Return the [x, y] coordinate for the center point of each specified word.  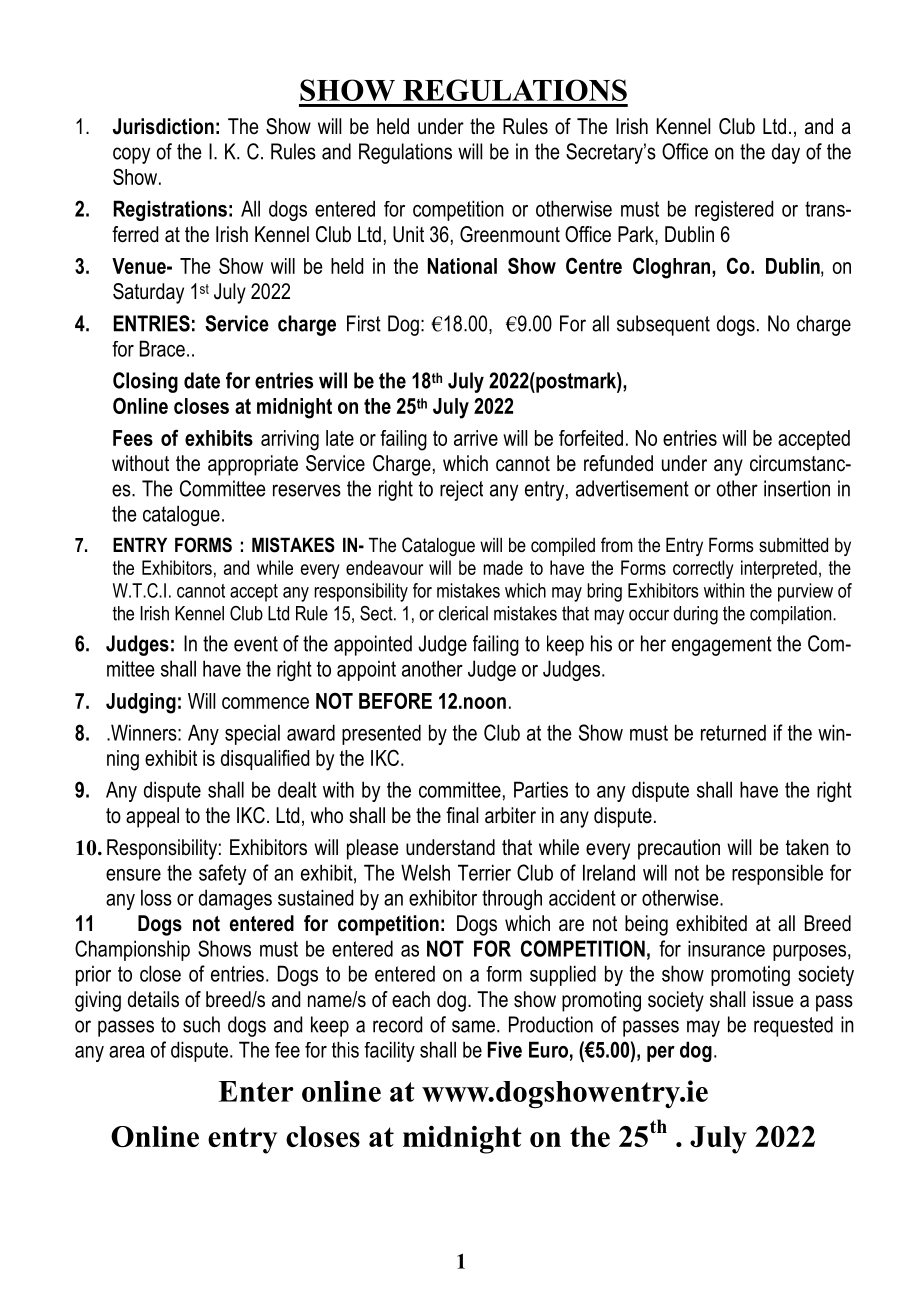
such [201, 1024]
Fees [133, 438]
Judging [141, 703]
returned [733, 732]
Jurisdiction [163, 126]
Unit [408, 234]
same [473, 1026]
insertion [797, 488]
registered [734, 210]
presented [381, 734]
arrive [476, 438]
